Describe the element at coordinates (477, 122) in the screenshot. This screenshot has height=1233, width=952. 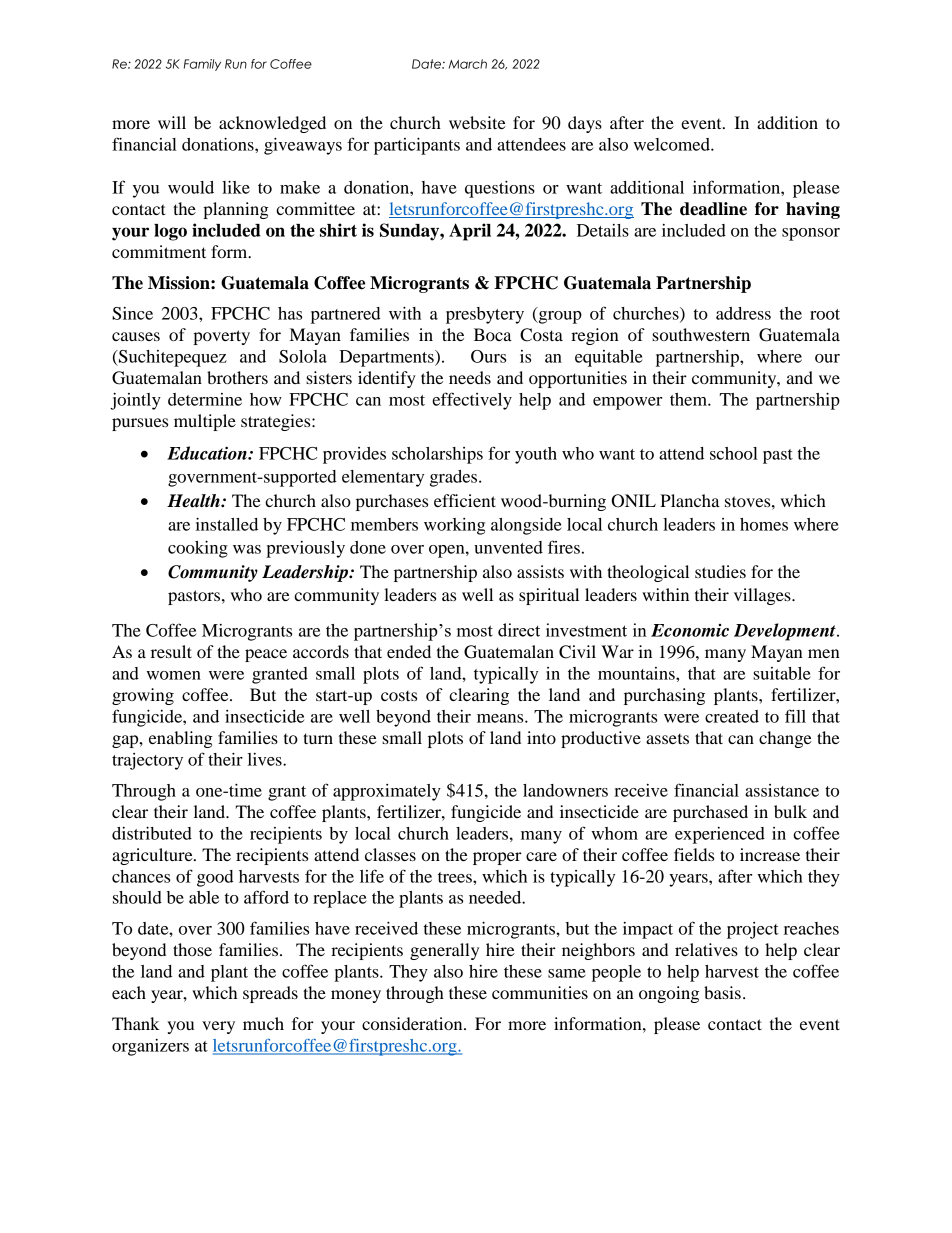
I see `website` at that location.
